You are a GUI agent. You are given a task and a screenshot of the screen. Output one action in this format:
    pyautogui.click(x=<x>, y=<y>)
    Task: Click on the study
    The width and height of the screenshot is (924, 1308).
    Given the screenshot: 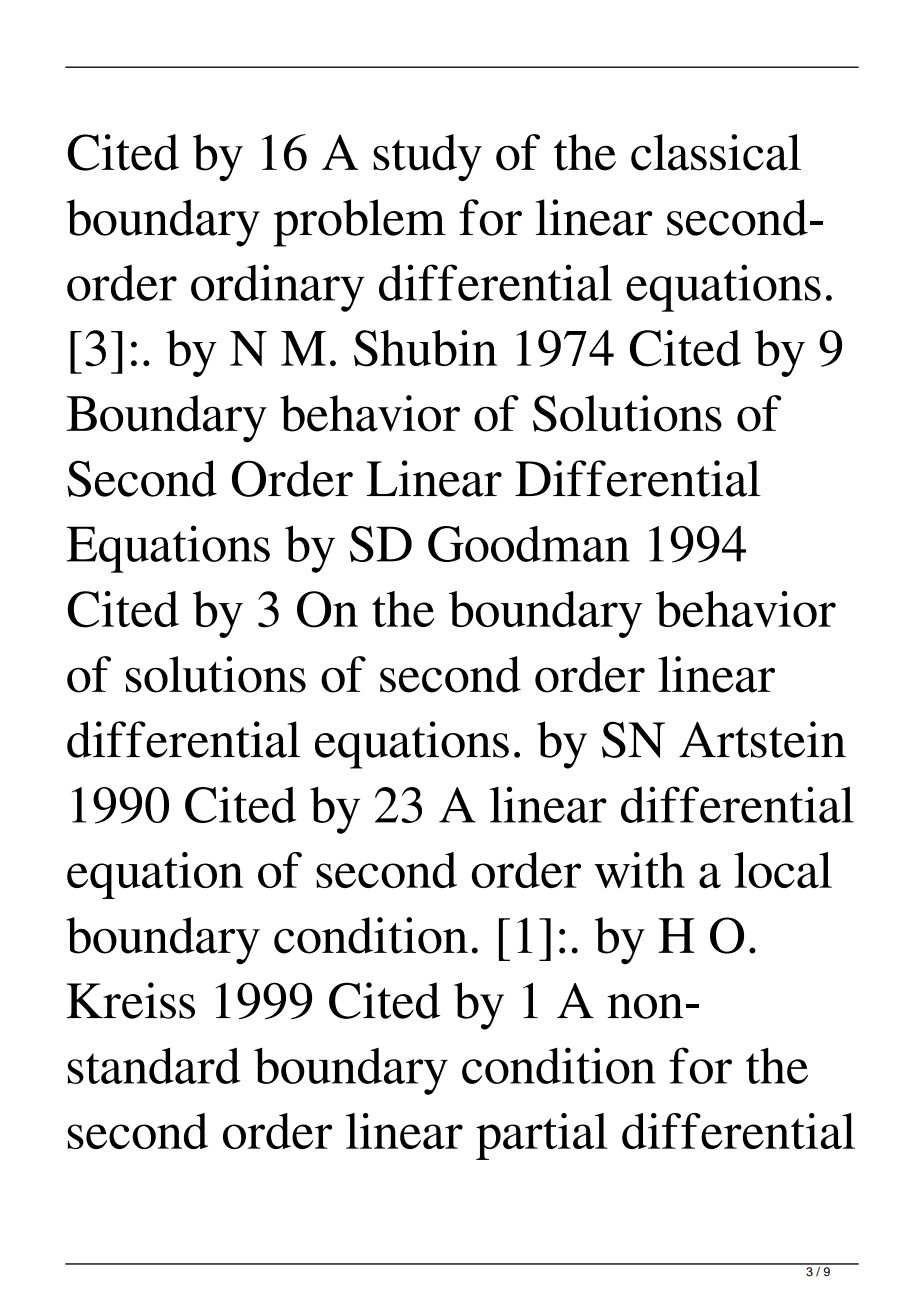 What is the action you would take?
    pyautogui.click(x=427, y=157)
